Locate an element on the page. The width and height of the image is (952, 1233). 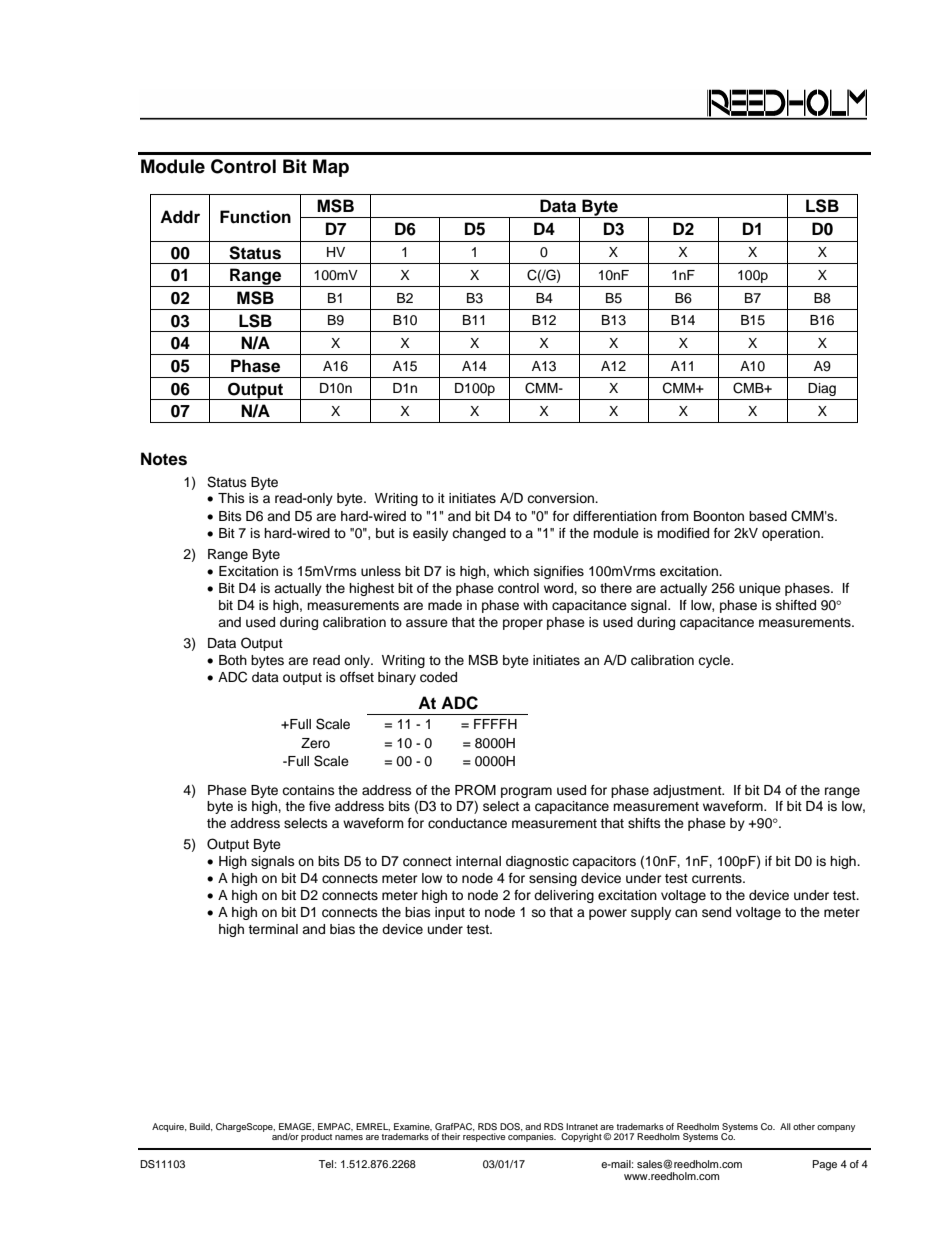
Map is located at coordinates (331, 168).
